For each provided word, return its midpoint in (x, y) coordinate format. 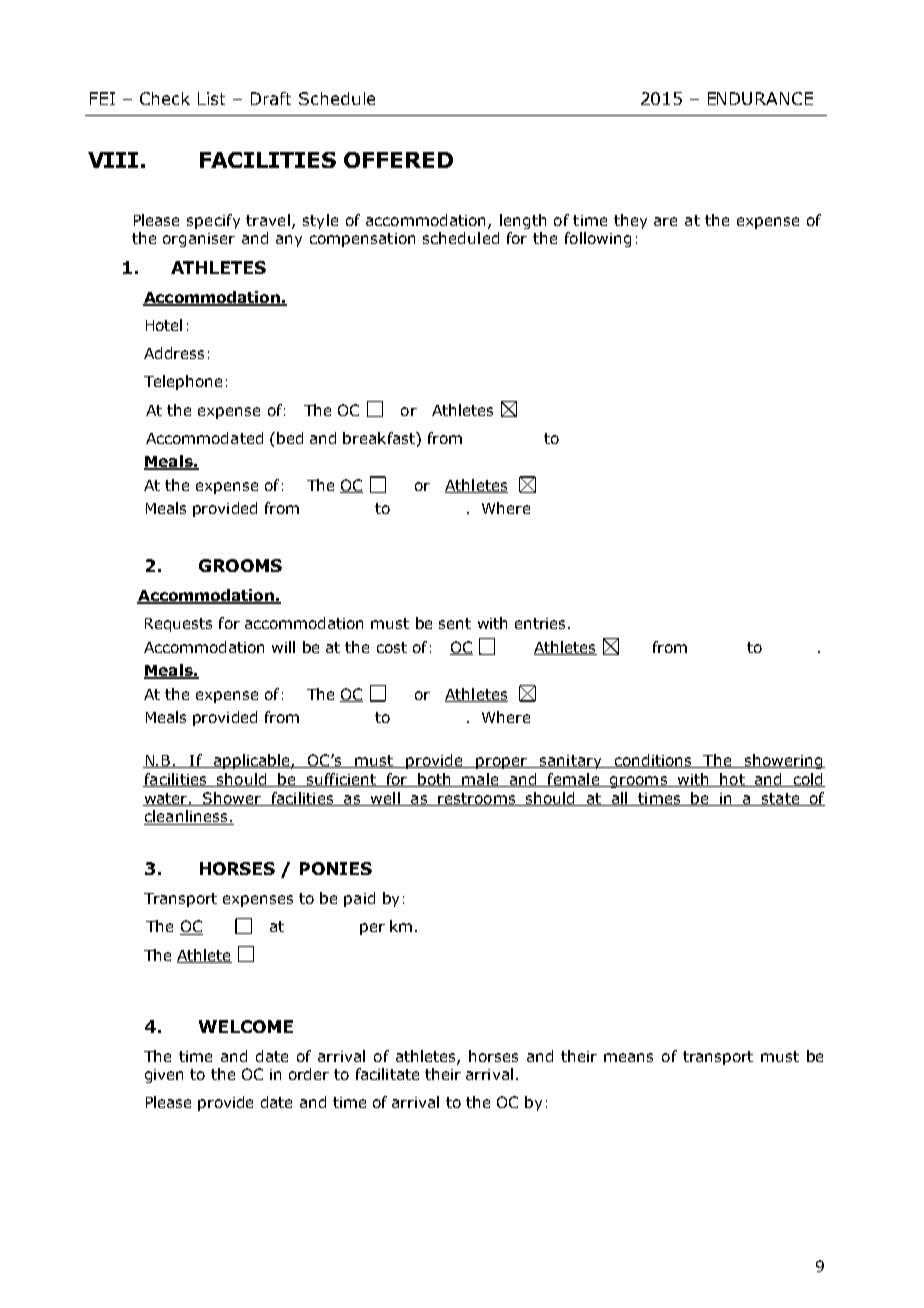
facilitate (387, 1074)
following (598, 239)
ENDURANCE (760, 98)
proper (502, 763)
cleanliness (187, 817)
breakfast (380, 438)
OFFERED (398, 160)
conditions (653, 761)
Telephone (183, 382)
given (164, 1076)
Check (165, 98)
